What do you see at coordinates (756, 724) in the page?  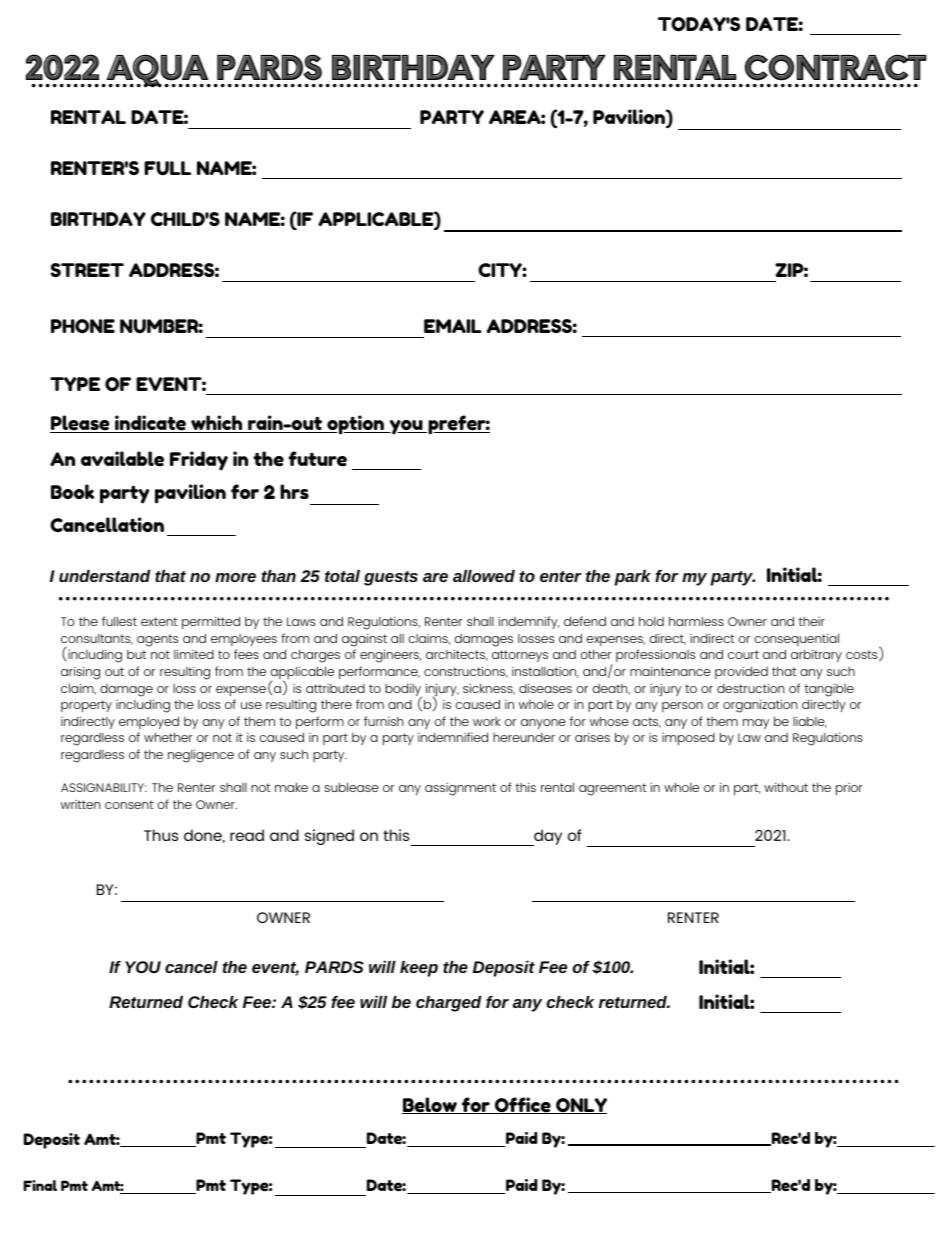 I see `may` at bounding box center [756, 724].
